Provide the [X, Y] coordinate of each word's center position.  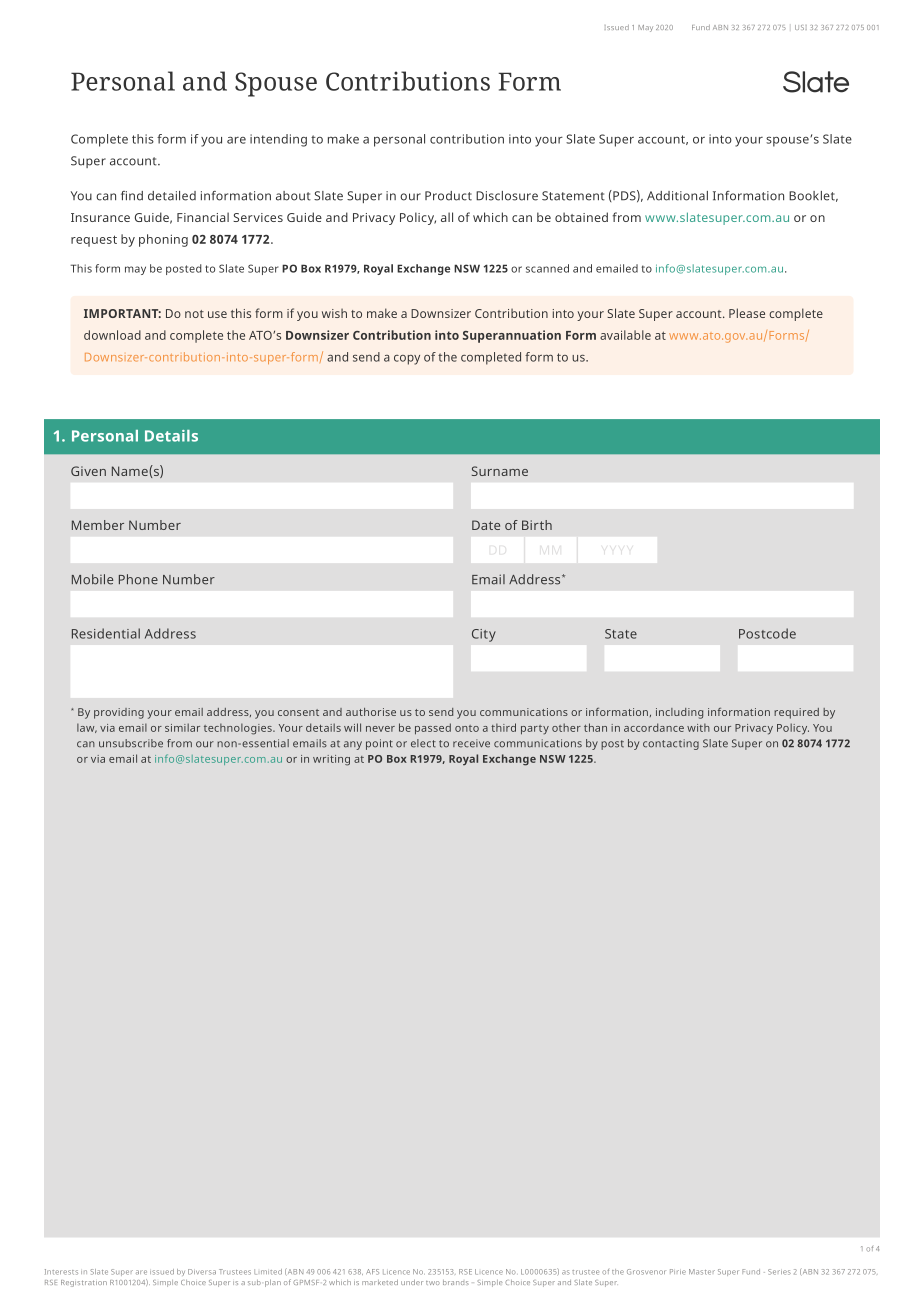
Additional [677, 196]
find [132, 196]
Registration [84, 1283]
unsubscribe [131, 743]
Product [448, 196]
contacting [671, 744]
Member [98, 525]
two [433, 1283]
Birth [537, 525]
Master [702, 1272]
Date [486, 525]
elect [423, 743]
